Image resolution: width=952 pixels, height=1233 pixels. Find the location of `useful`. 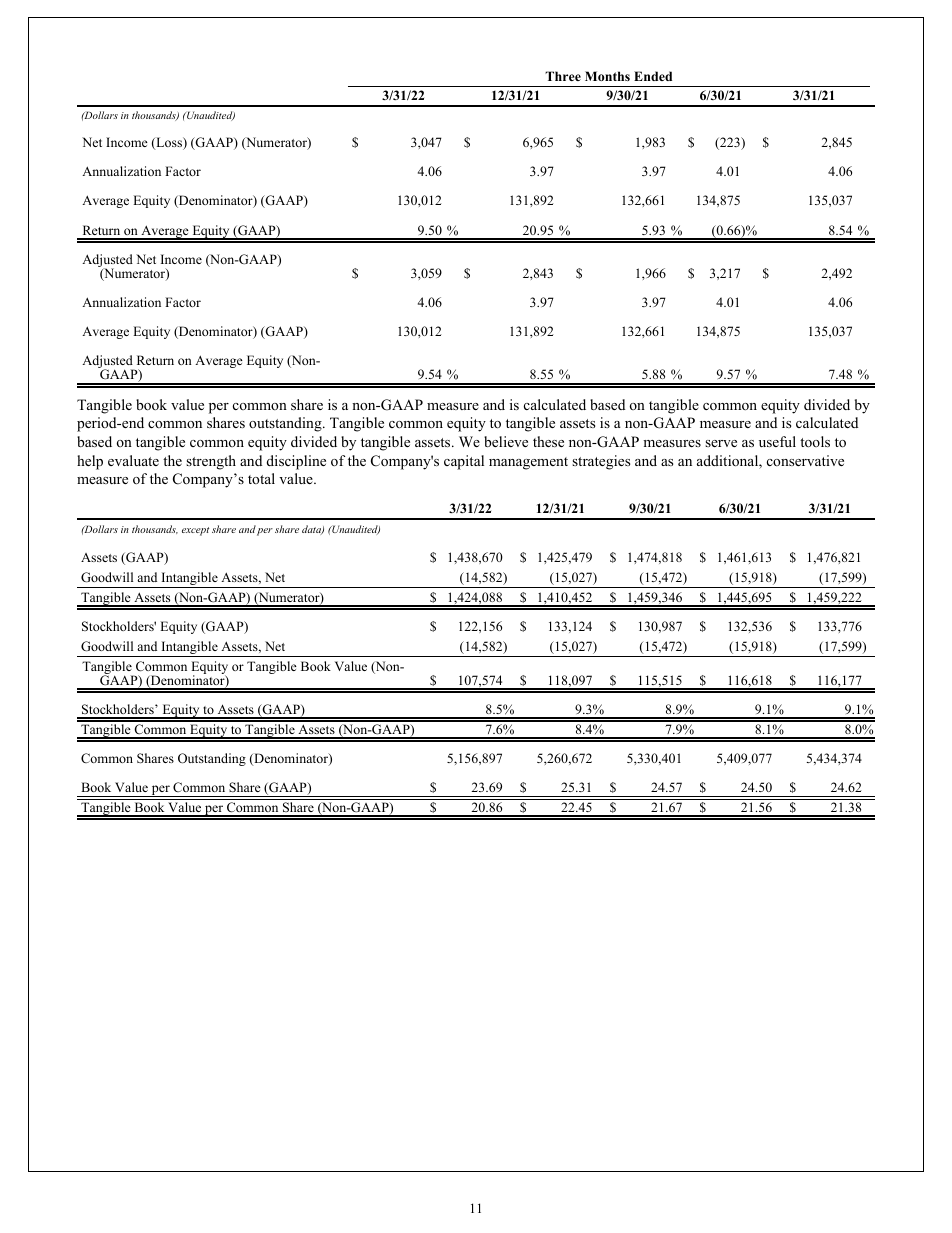

useful is located at coordinates (777, 441).
